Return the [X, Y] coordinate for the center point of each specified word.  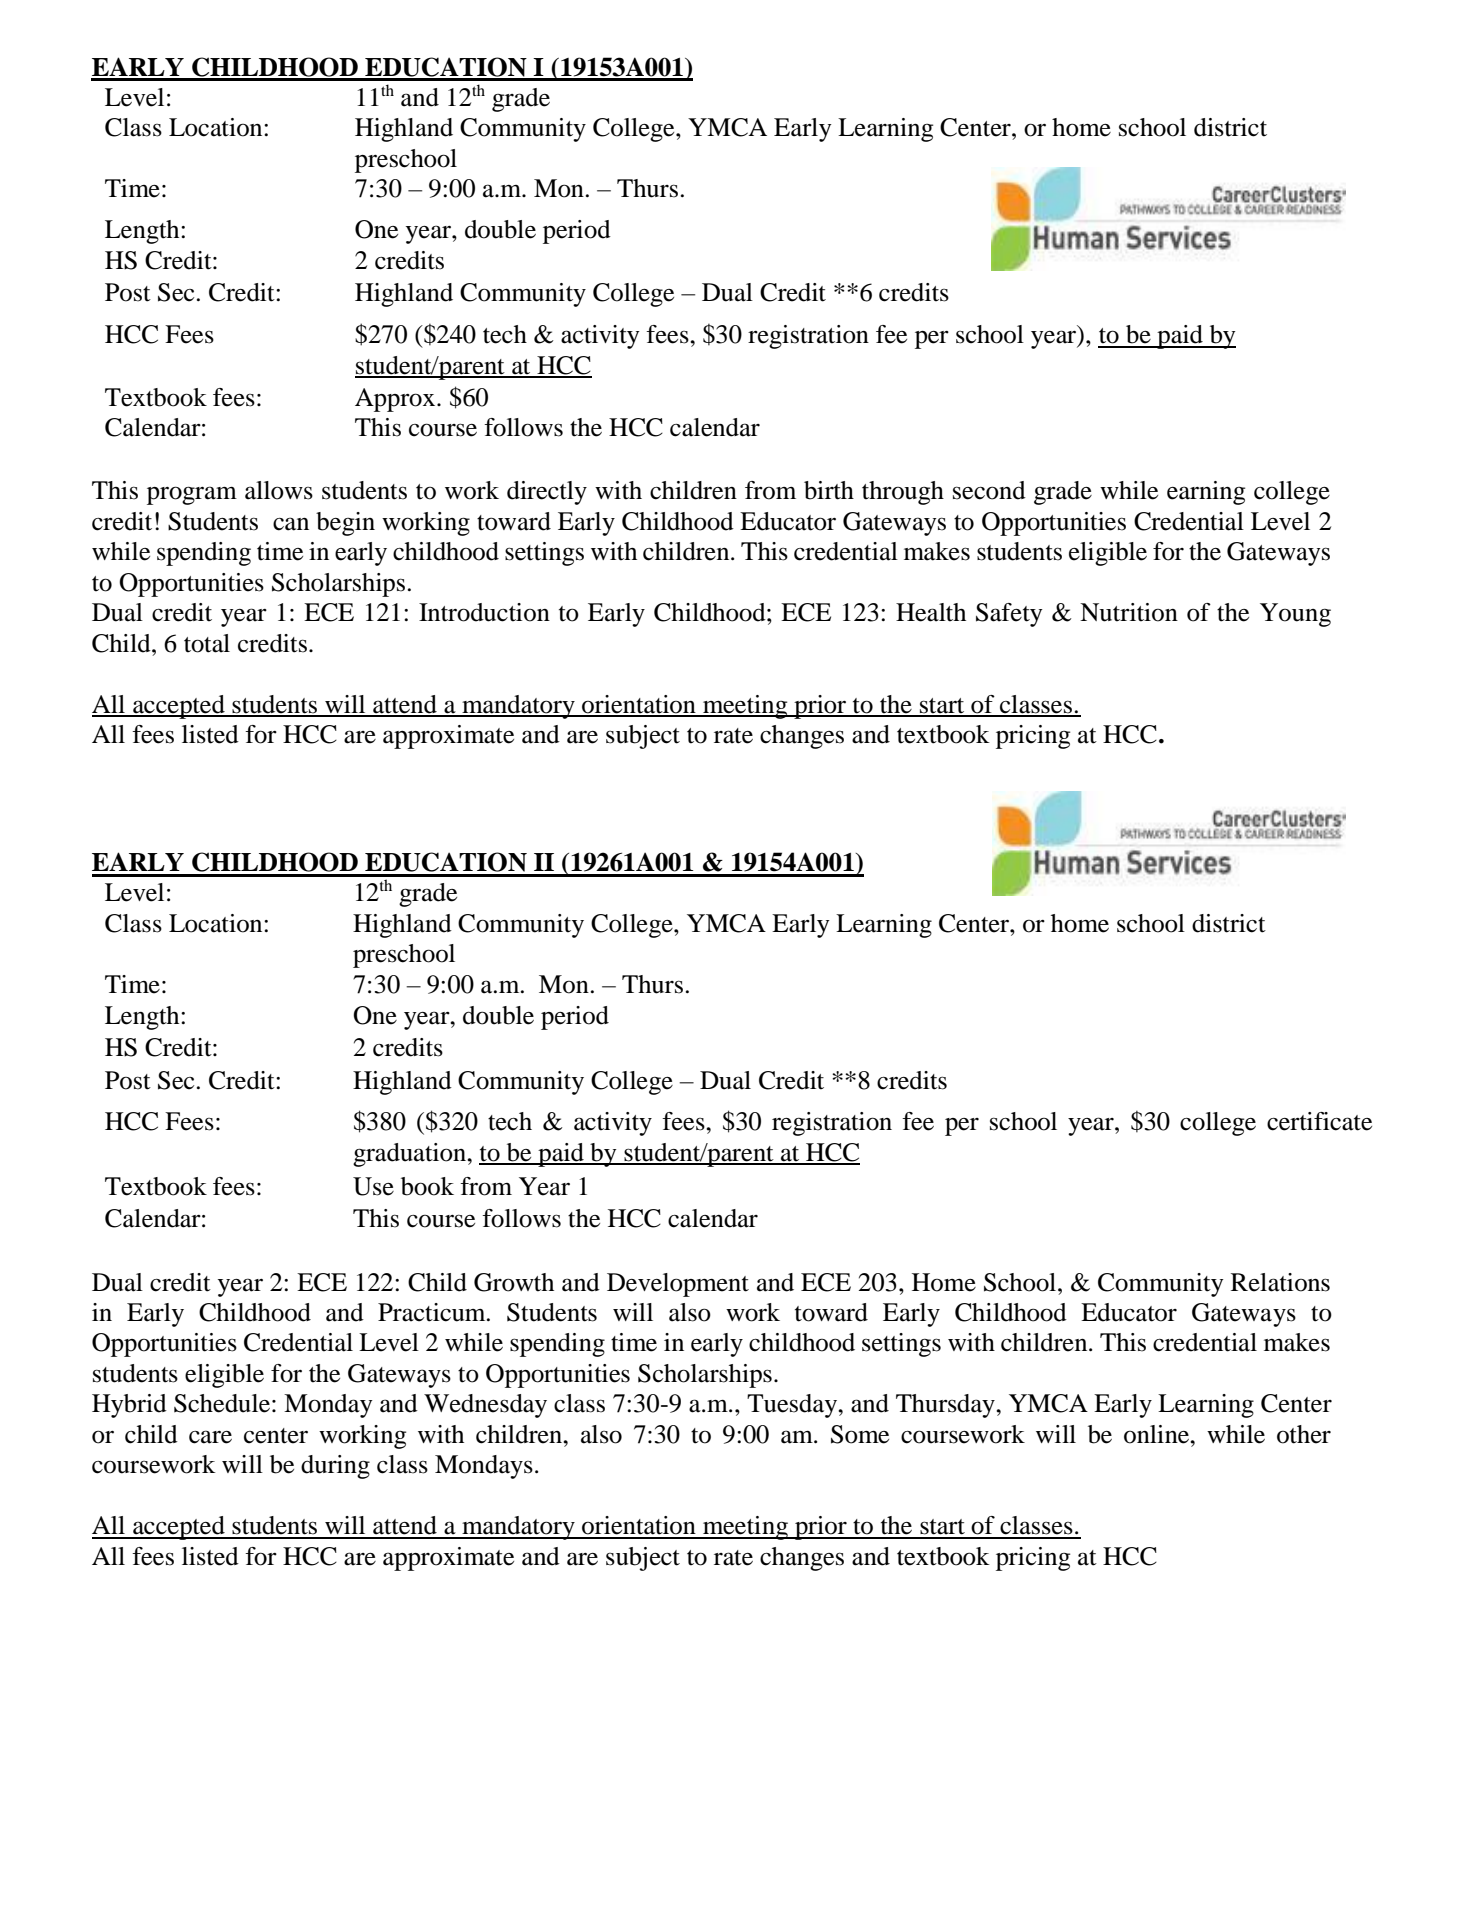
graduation [410, 1155]
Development [678, 1285]
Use [373, 1186]
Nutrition [1129, 612]
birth [829, 490]
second [989, 490]
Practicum [433, 1312]
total [207, 643]
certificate [1319, 1121]
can [291, 524]
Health [931, 612]
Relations [1280, 1282]
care [210, 1437]
